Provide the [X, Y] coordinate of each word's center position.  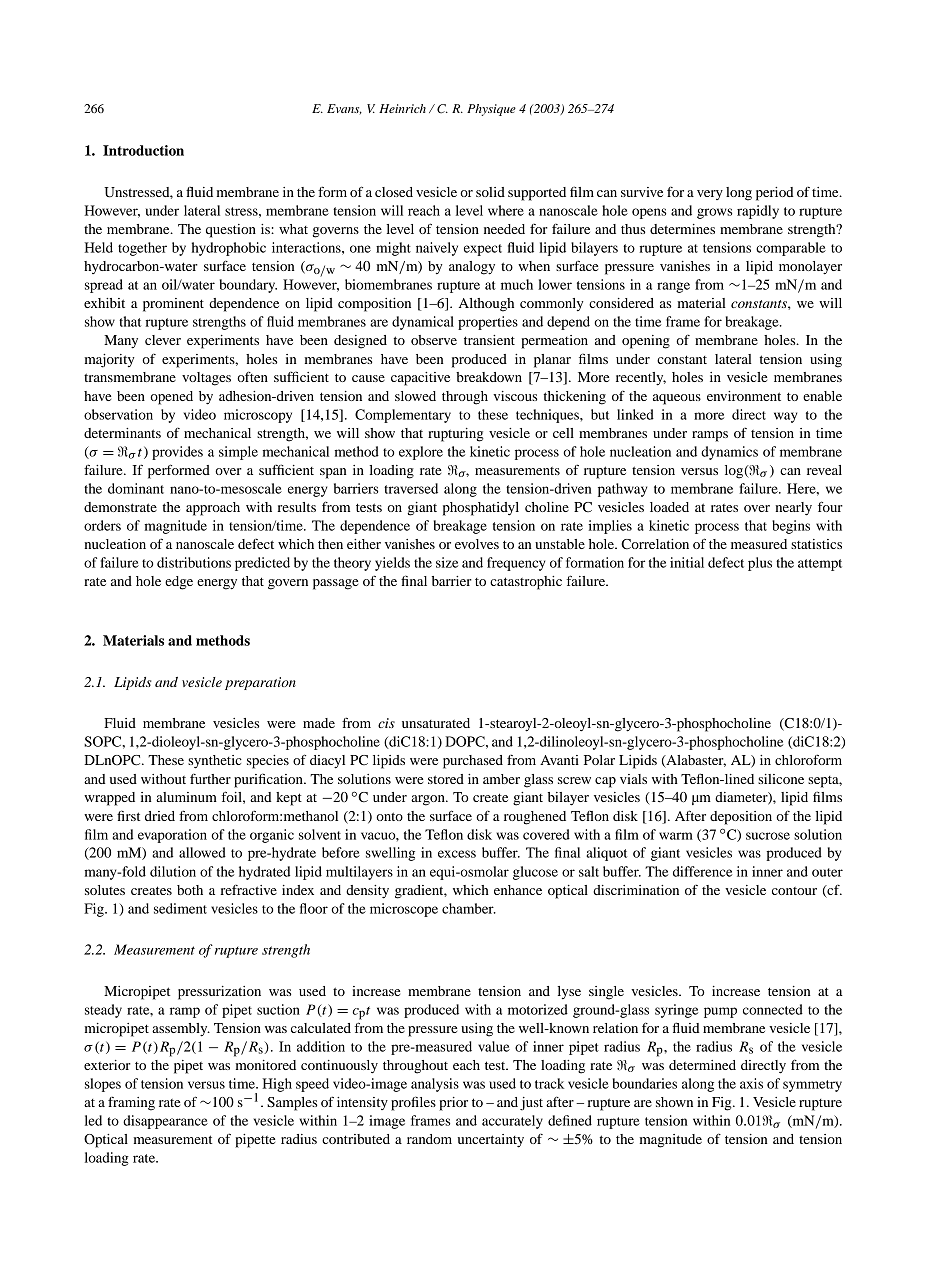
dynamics [729, 453]
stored [446, 779]
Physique [491, 110]
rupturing [456, 435]
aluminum [186, 797]
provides [177, 453]
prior [453, 1104]
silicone [781, 779]
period [774, 194]
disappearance [165, 1122]
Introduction [143, 150]
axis [751, 1083]
